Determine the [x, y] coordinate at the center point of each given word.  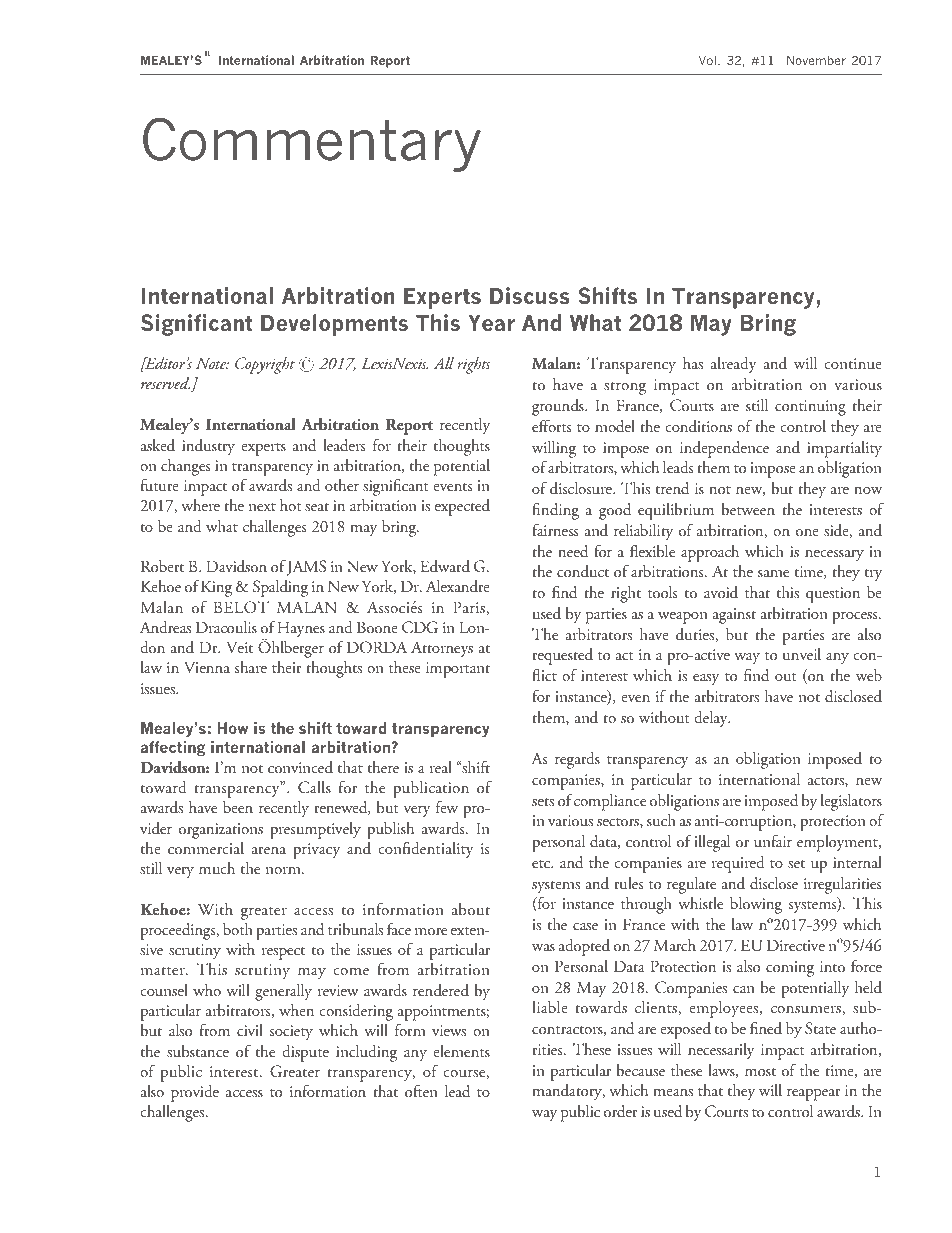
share [250, 667]
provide [195, 1093]
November [816, 60]
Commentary [312, 144]
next [262, 507]
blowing [756, 905]
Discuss [530, 295]
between [748, 509]
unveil [802, 654]
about [471, 909]
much [217, 868]
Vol [707, 60]
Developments [334, 325]
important [458, 670]
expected [462, 507]
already [734, 365]
